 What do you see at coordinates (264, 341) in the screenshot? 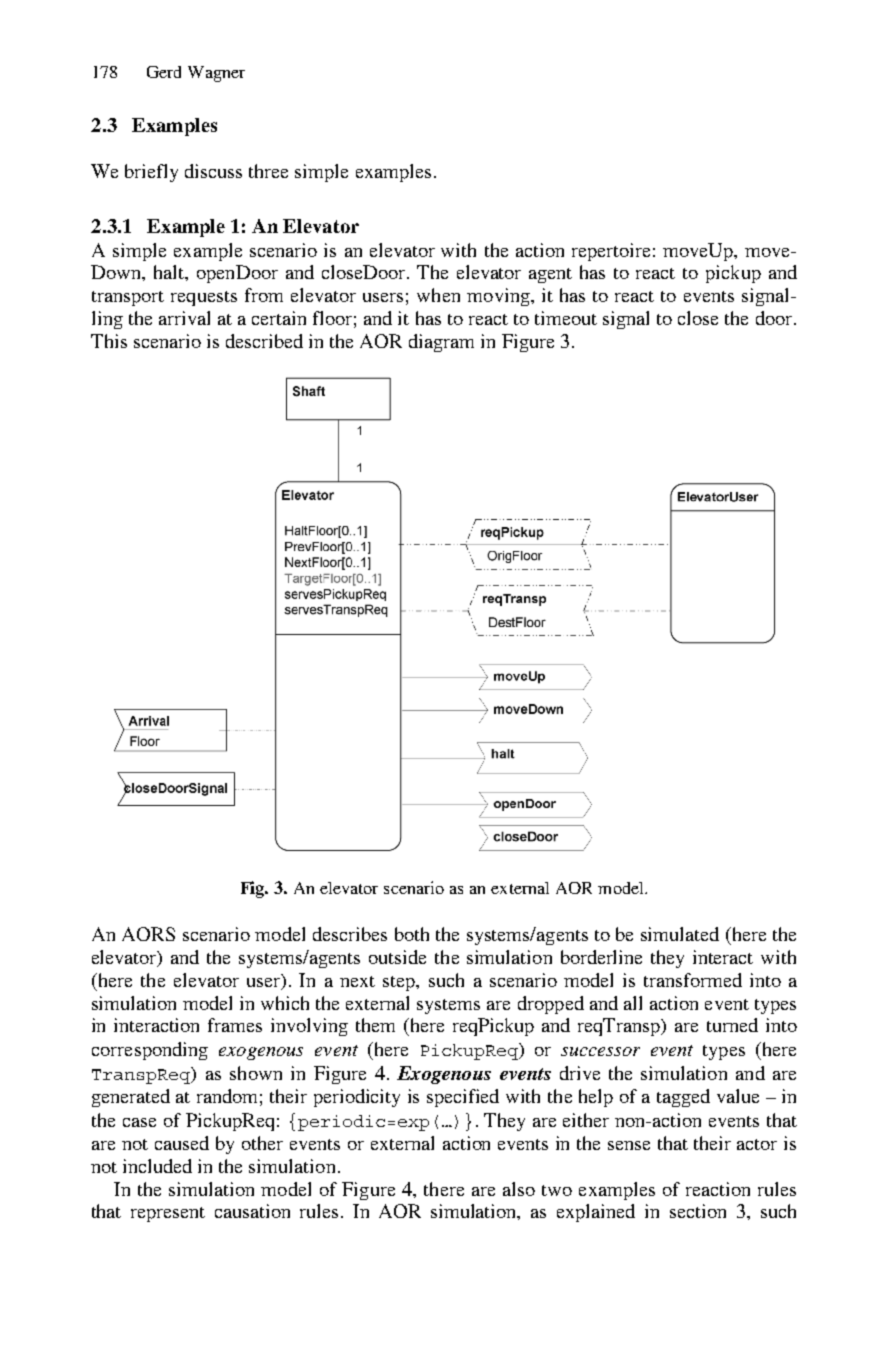
I see `described` at bounding box center [264, 341].
